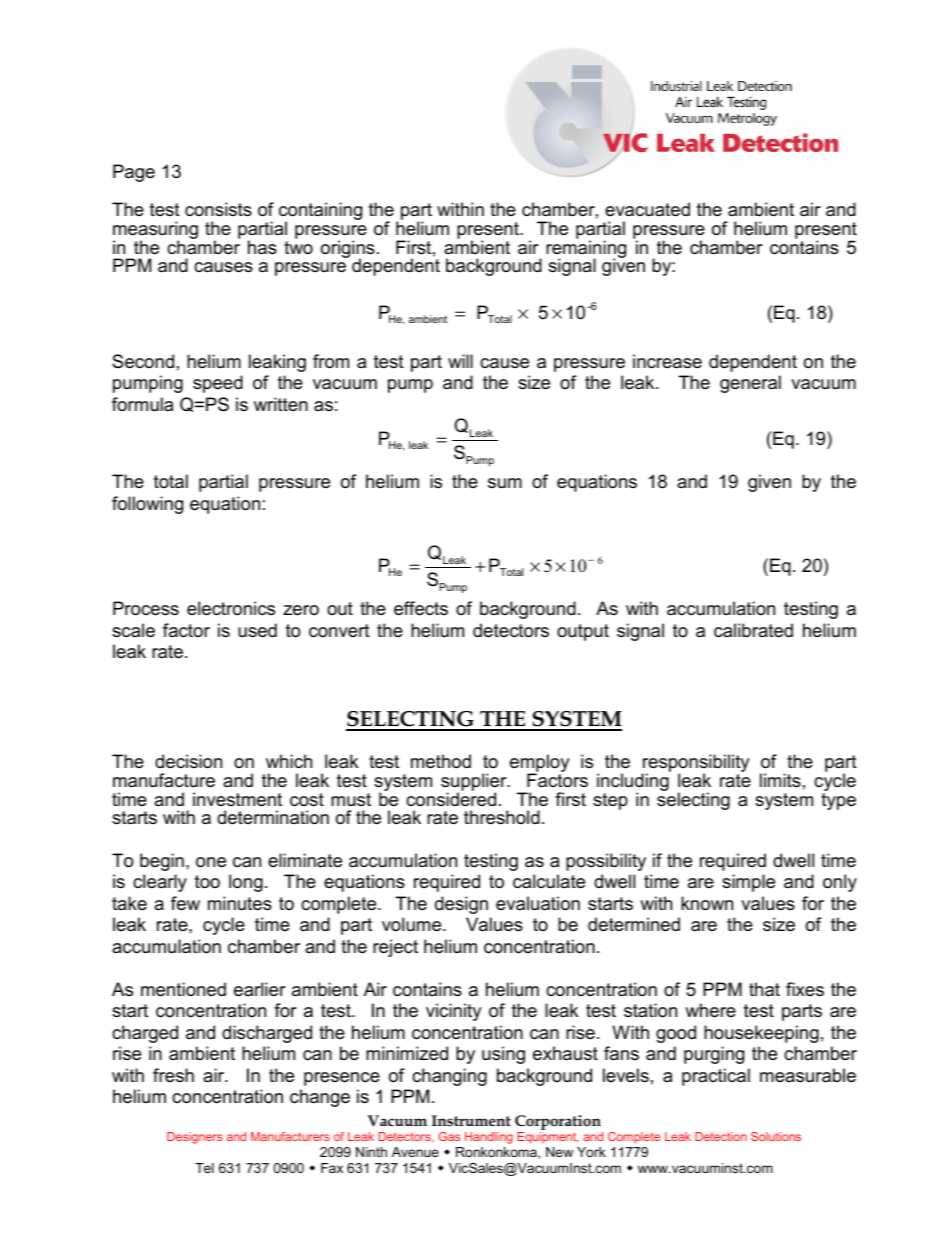  What do you see at coordinates (218, 209) in the image?
I see `consists` at bounding box center [218, 209].
